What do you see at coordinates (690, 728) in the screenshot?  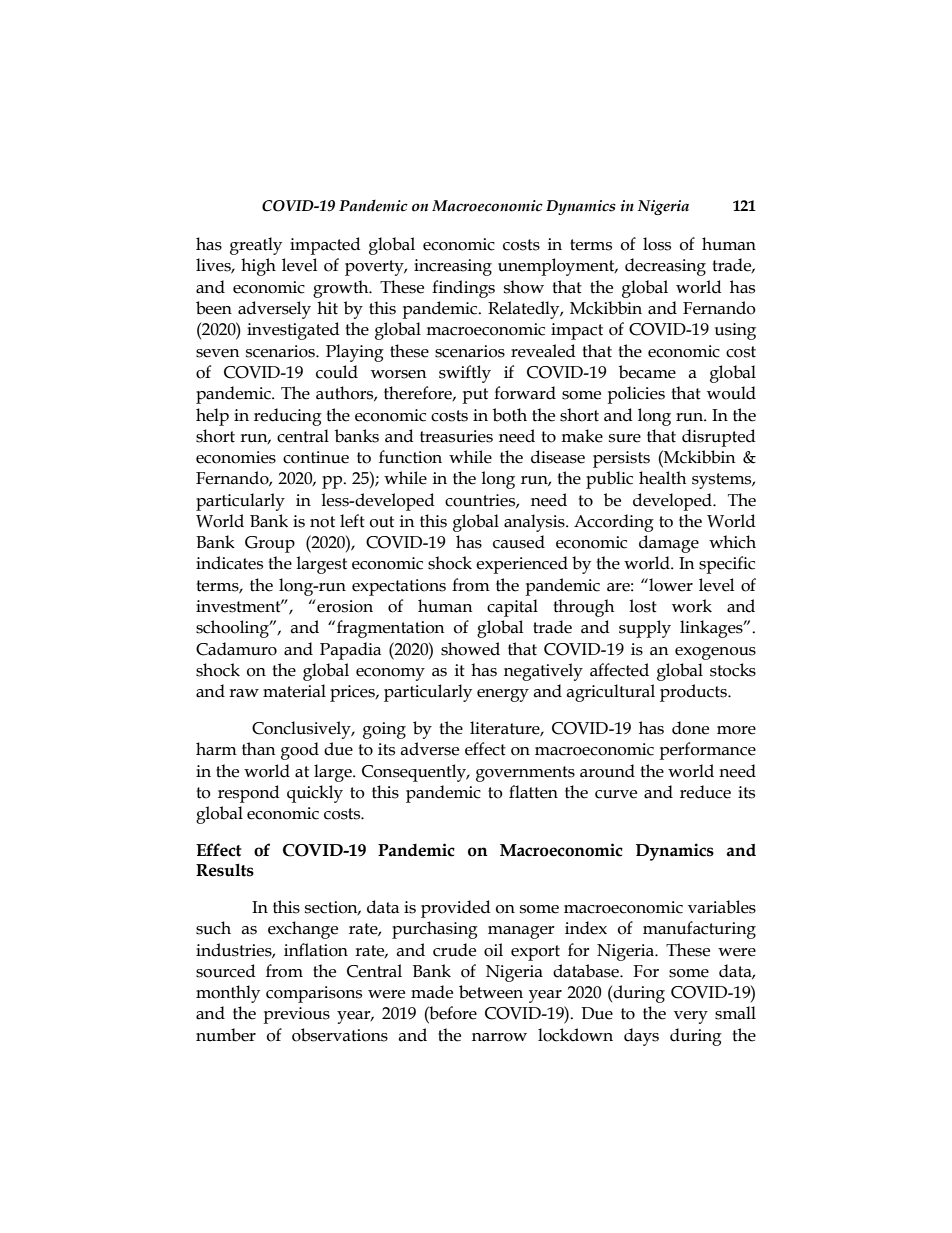 I see `done` at bounding box center [690, 728].
